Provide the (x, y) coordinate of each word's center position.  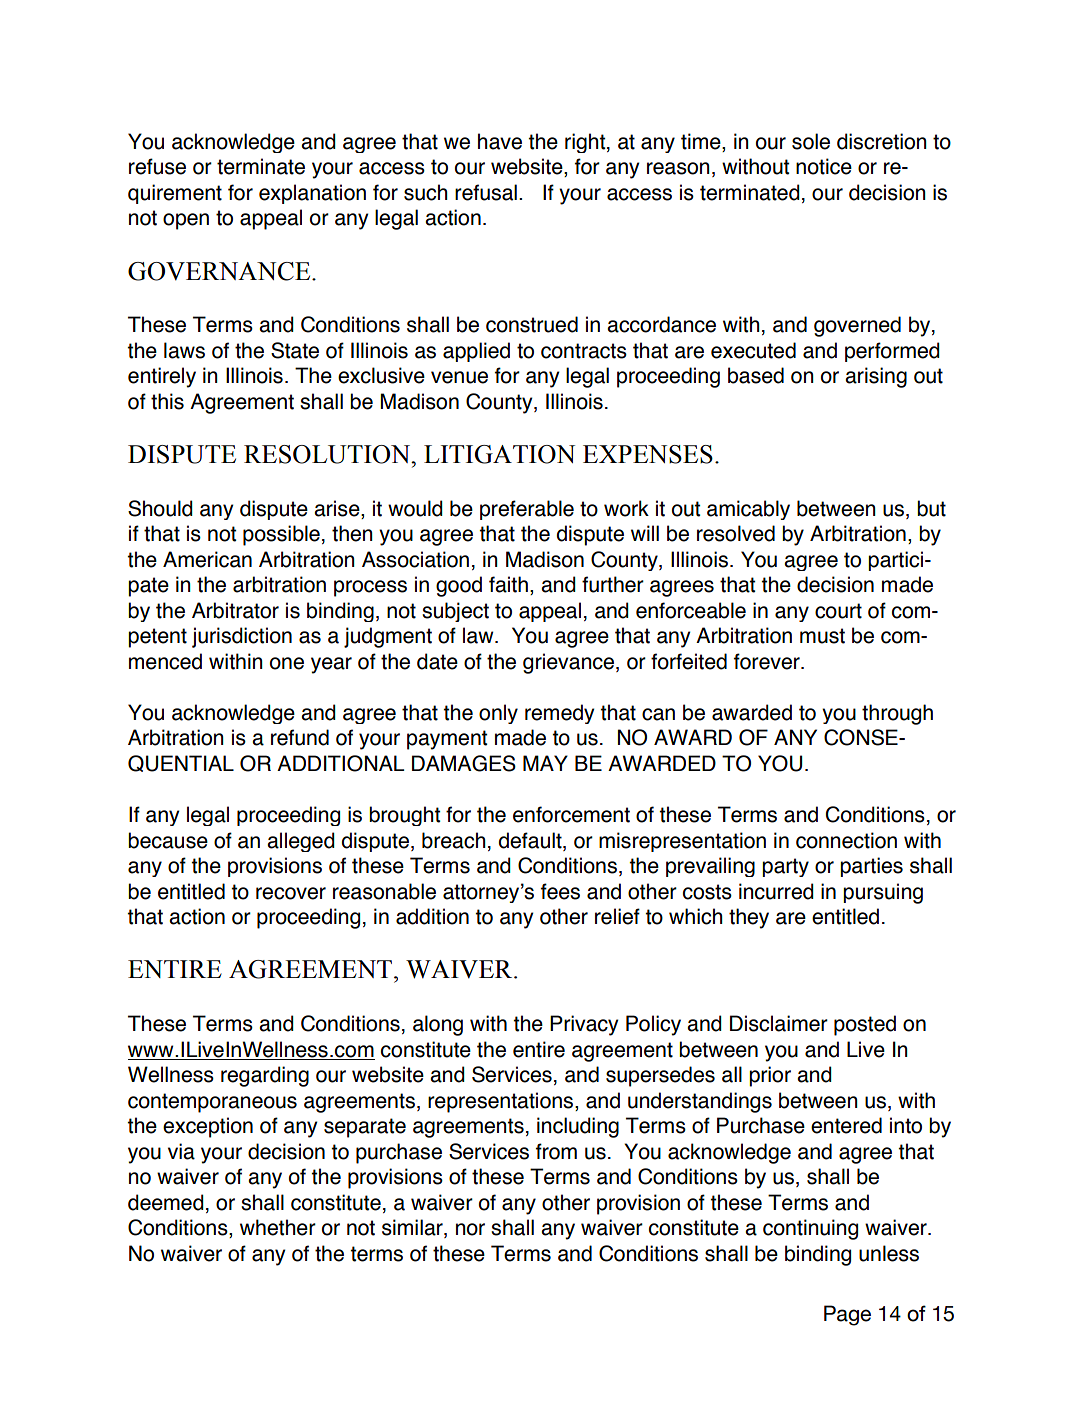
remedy (560, 714)
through (897, 714)
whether (278, 1227)
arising (876, 377)
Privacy (584, 1025)
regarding (265, 1076)
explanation (312, 194)
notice (824, 166)
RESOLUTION (328, 454)
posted (865, 1025)
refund (300, 737)
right (586, 143)
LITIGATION (499, 454)
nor (470, 1229)
